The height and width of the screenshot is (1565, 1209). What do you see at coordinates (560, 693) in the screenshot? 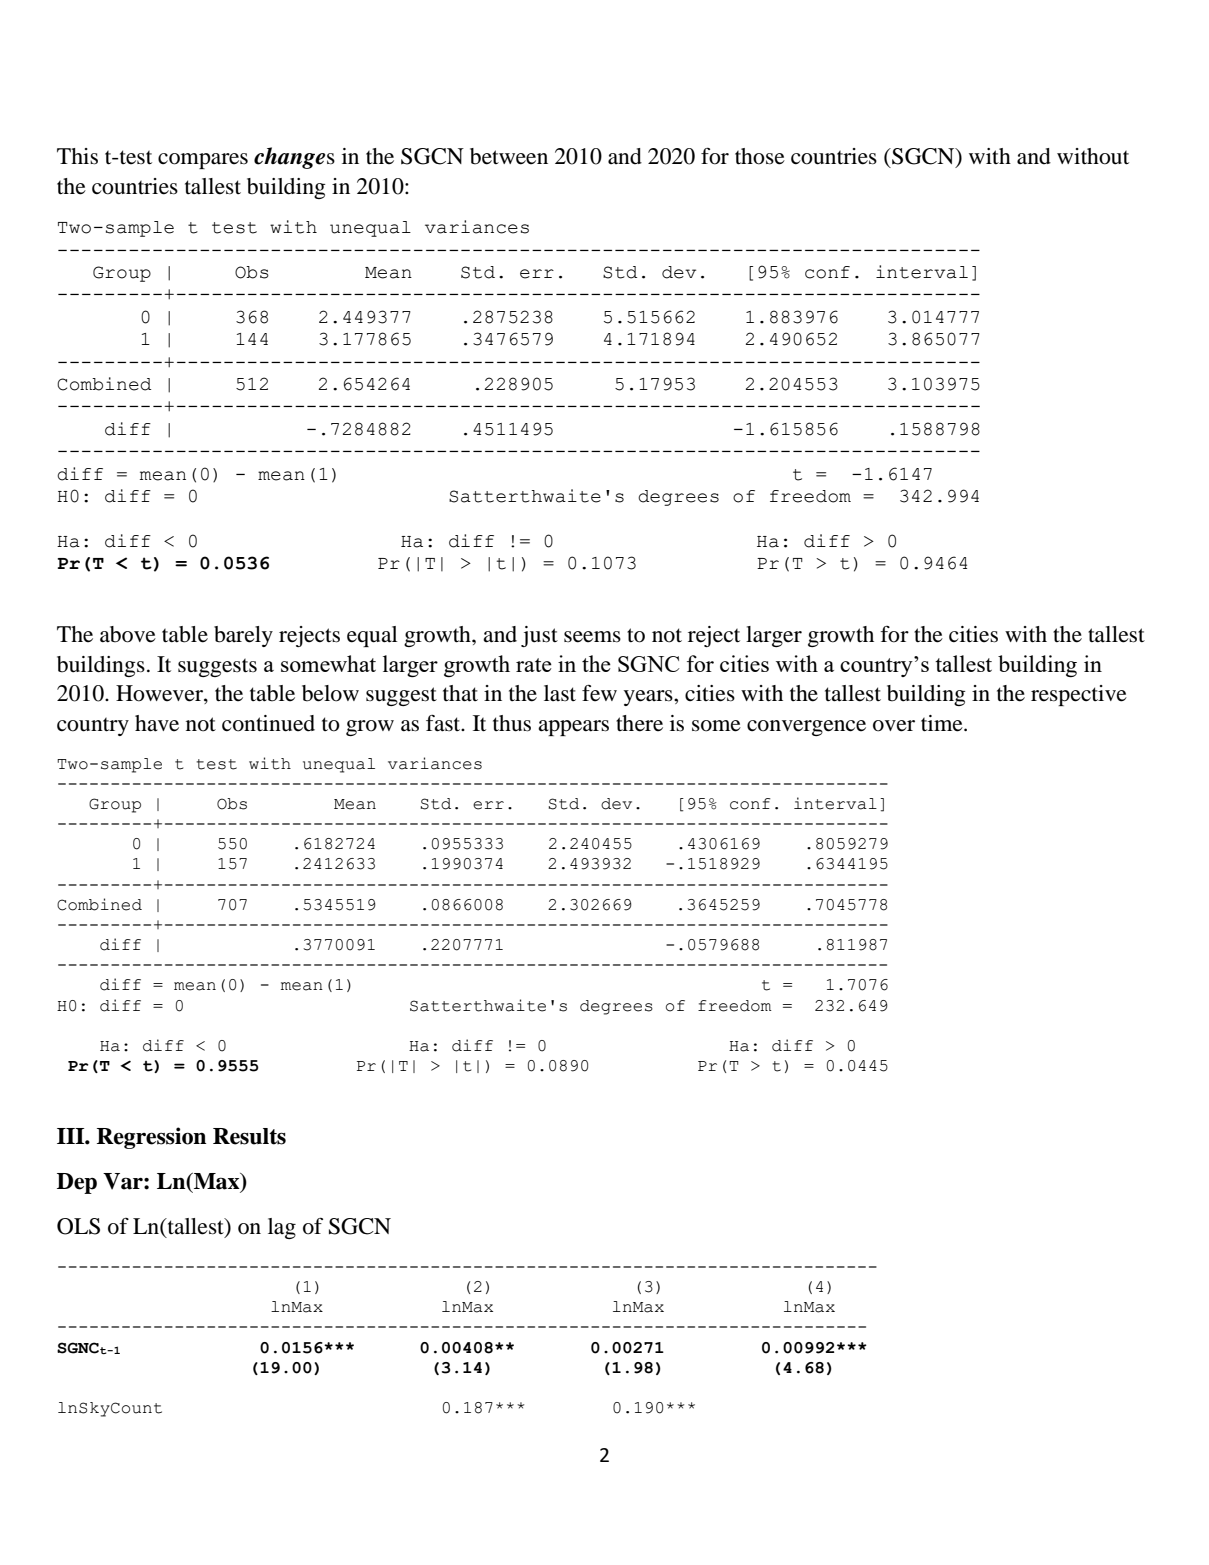
I see `last` at bounding box center [560, 693].
